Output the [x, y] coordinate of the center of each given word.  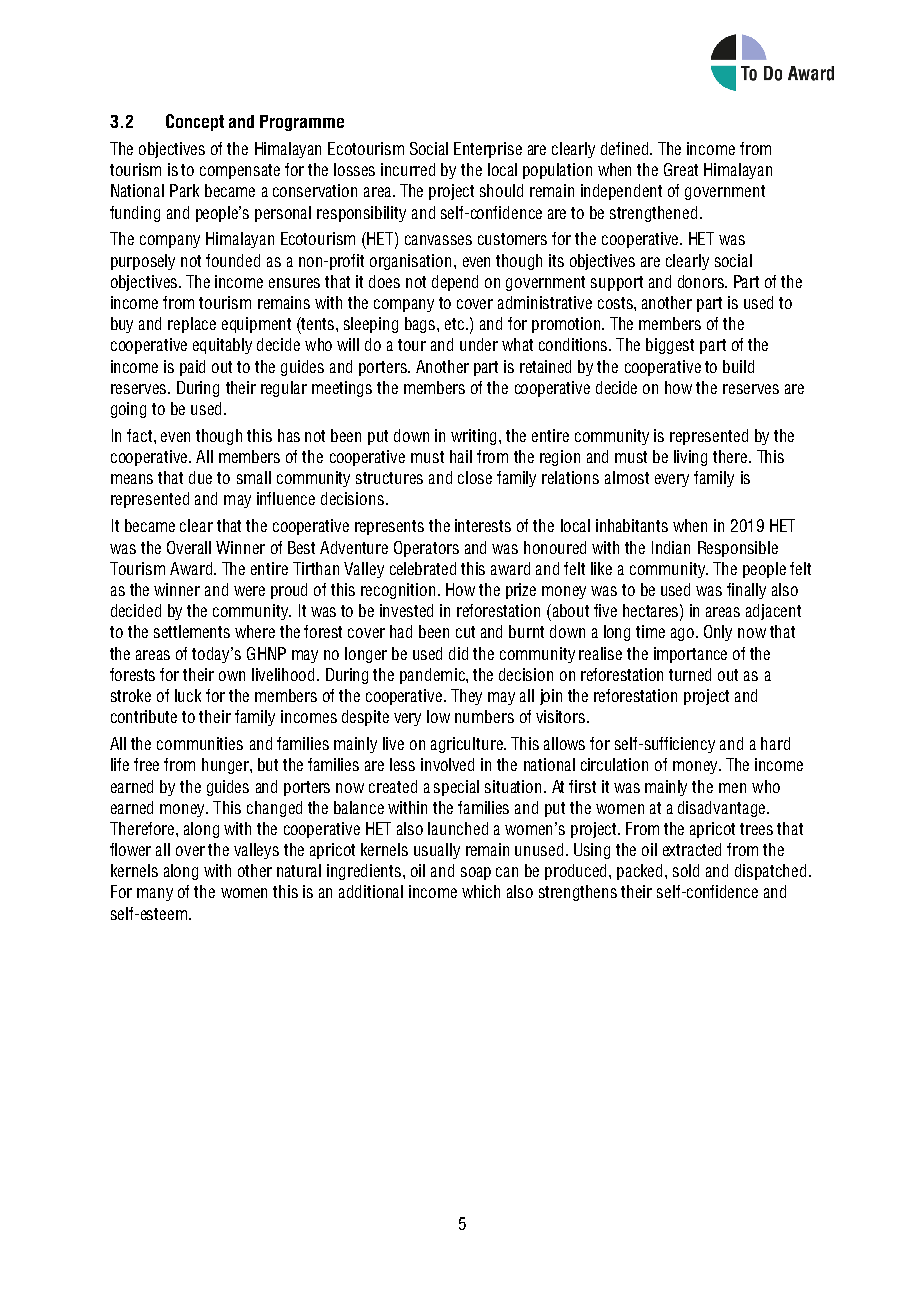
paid [192, 368]
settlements [192, 631]
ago [682, 634]
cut [465, 632]
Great [681, 169]
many [155, 894]
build [738, 366]
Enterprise [488, 150]
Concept [195, 122]
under [479, 344]
